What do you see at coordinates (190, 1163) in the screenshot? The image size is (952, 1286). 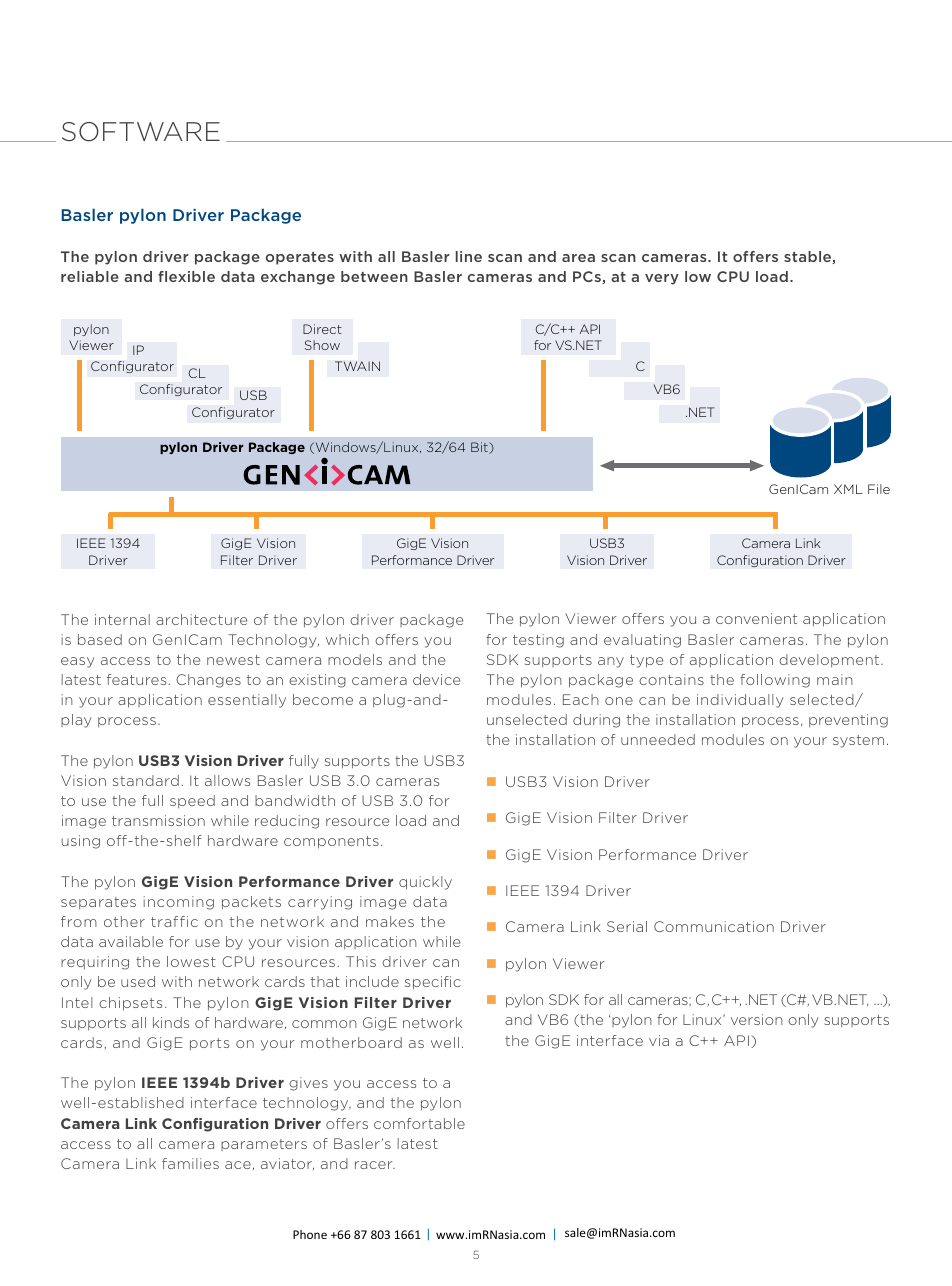 I see `families` at bounding box center [190, 1163].
